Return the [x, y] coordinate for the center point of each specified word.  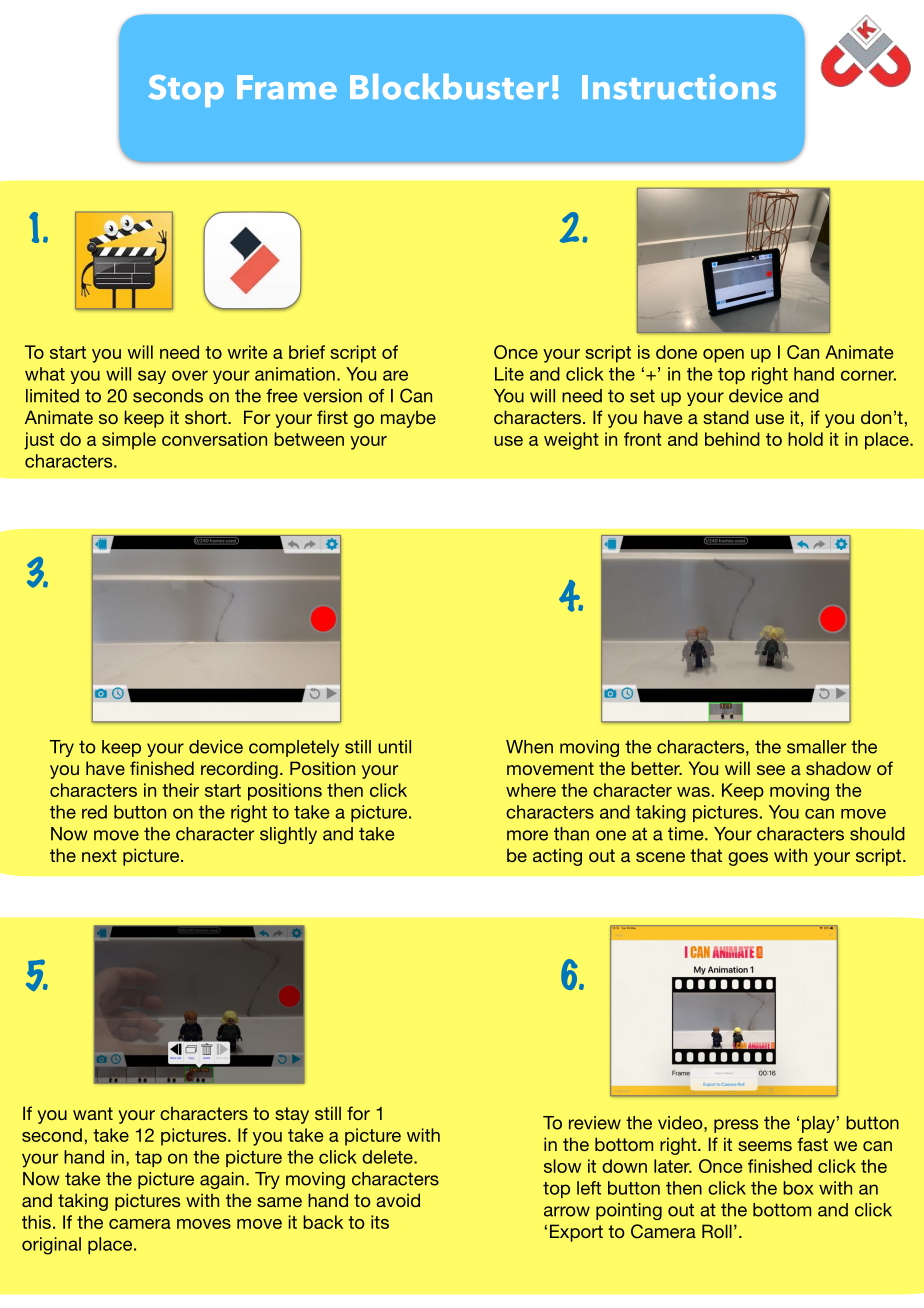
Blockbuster [449, 87]
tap [148, 1159]
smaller [816, 747]
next [99, 855]
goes [748, 859]
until [394, 747]
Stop [186, 91]
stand [726, 417]
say [152, 377]
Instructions [679, 87]
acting [557, 857]
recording [239, 770]
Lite [509, 374]
